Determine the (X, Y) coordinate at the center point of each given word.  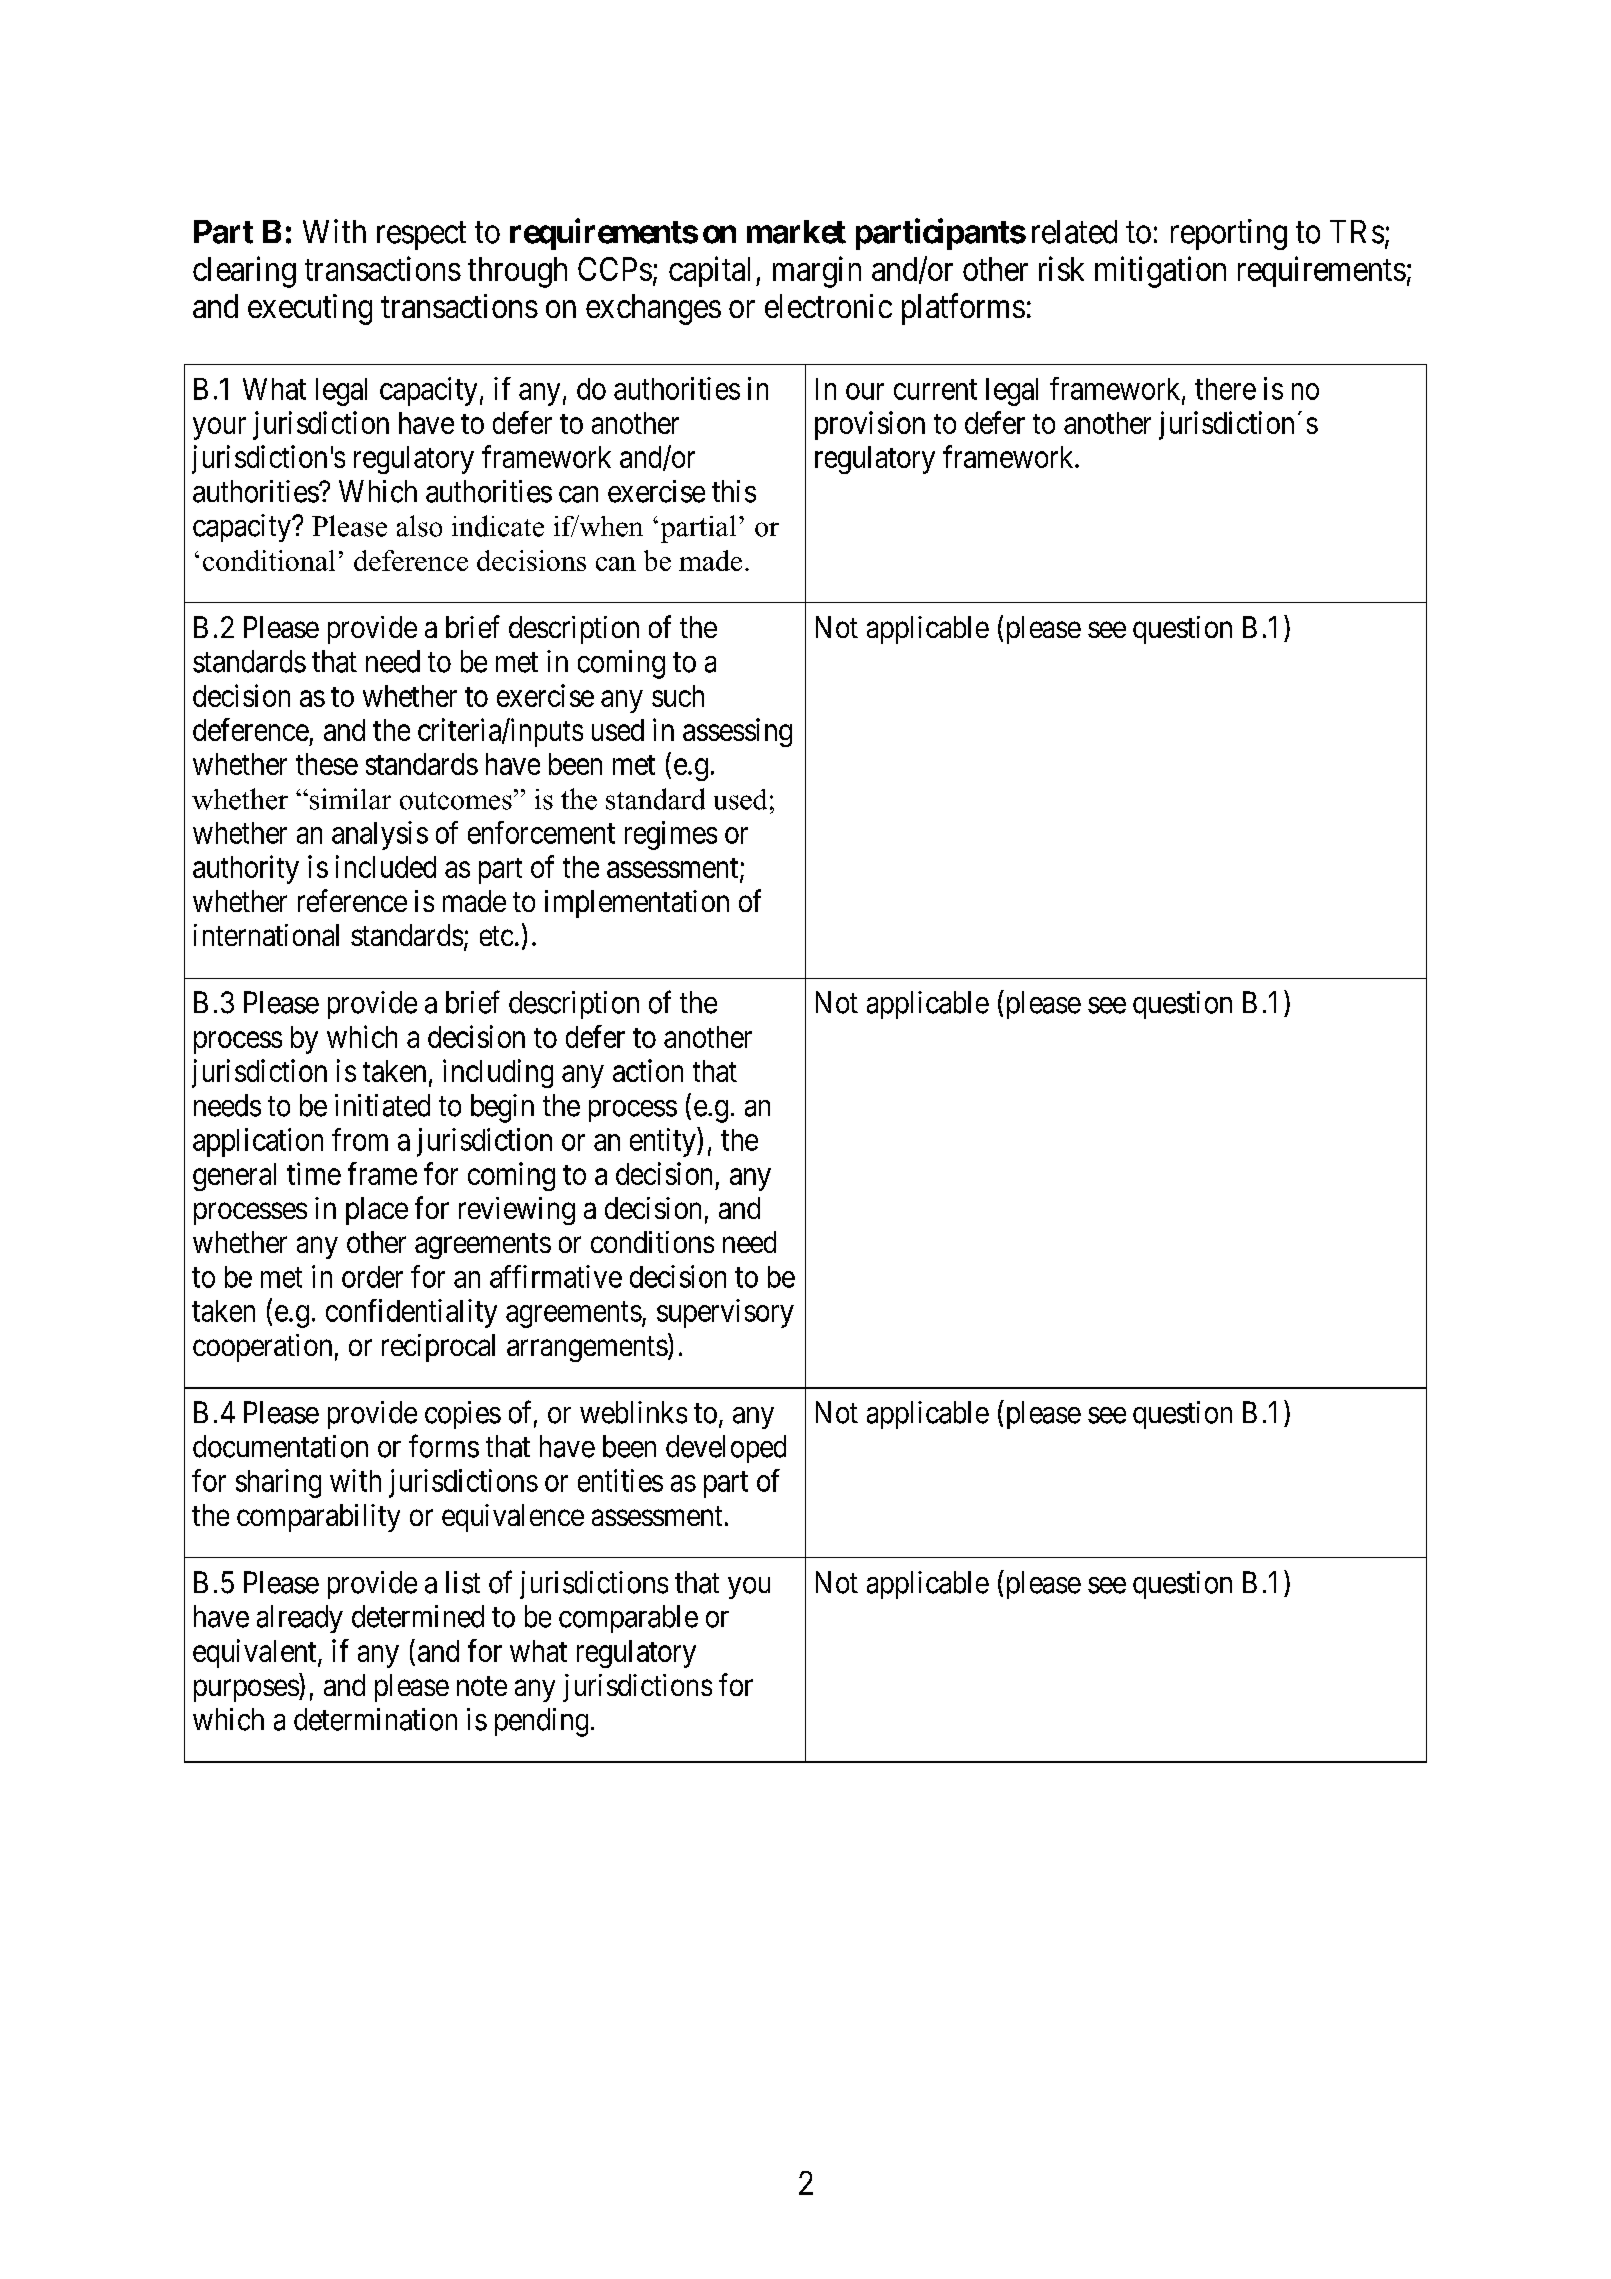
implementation (637, 904)
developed (726, 1449)
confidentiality (411, 1313)
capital (709, 271)
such (678, 696)
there (1225, 389)
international (266, 935)
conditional (269, 560)
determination (375, 1719)
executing (310, 309)
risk (1061, 268)
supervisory (725, 1313)
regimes (671, 835)
